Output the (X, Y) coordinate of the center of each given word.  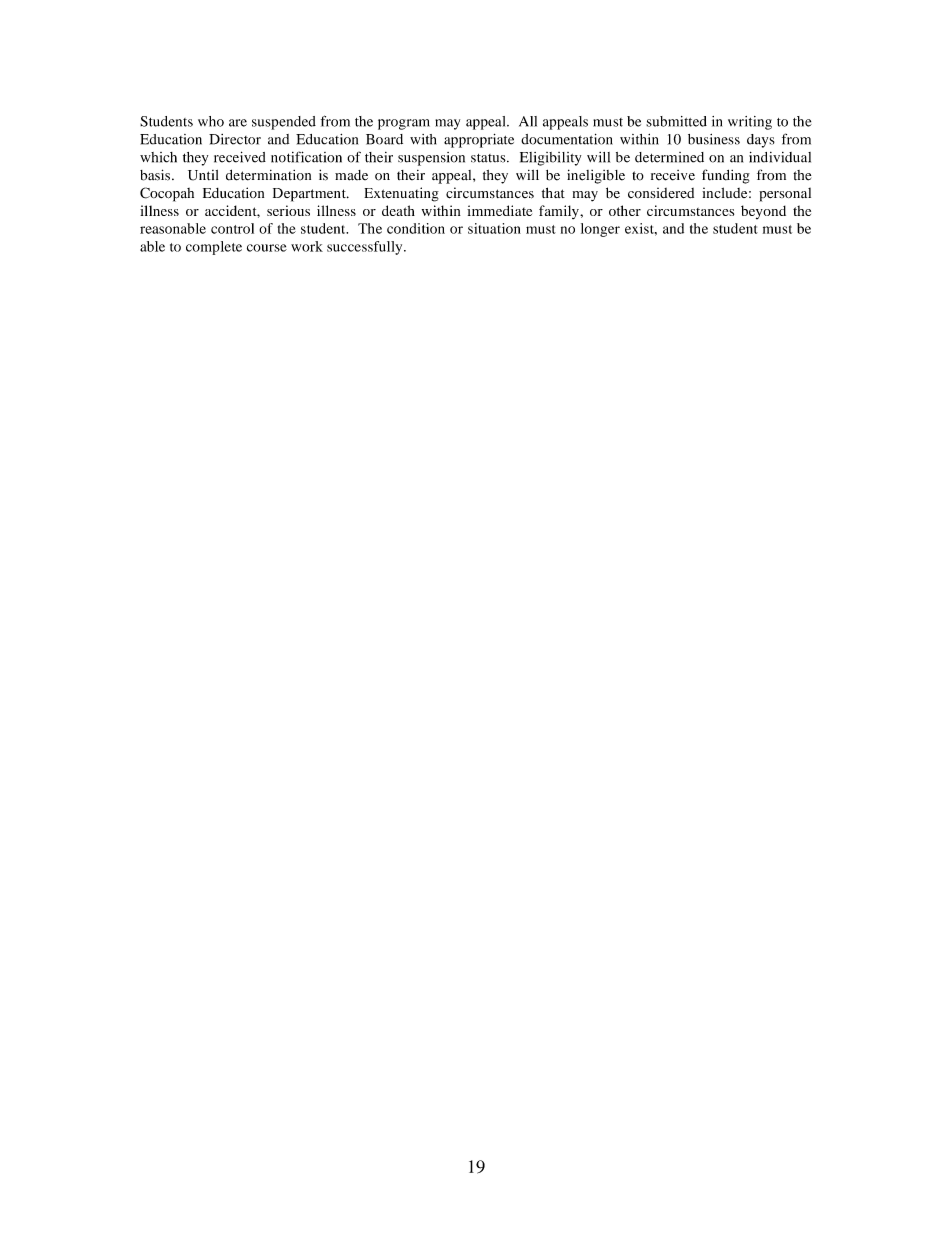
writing (750, 123)
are (238, 123)
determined (669, 157)
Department (310, 195)
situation (494, 228)
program (404, 124)
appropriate (479, 141)
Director (235, 139)
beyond (763, 212)
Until (203, 175)
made (351, 175)
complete (214, 248)
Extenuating (401, 194)
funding (726, 176)
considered (661, 193)
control (232, 228)
